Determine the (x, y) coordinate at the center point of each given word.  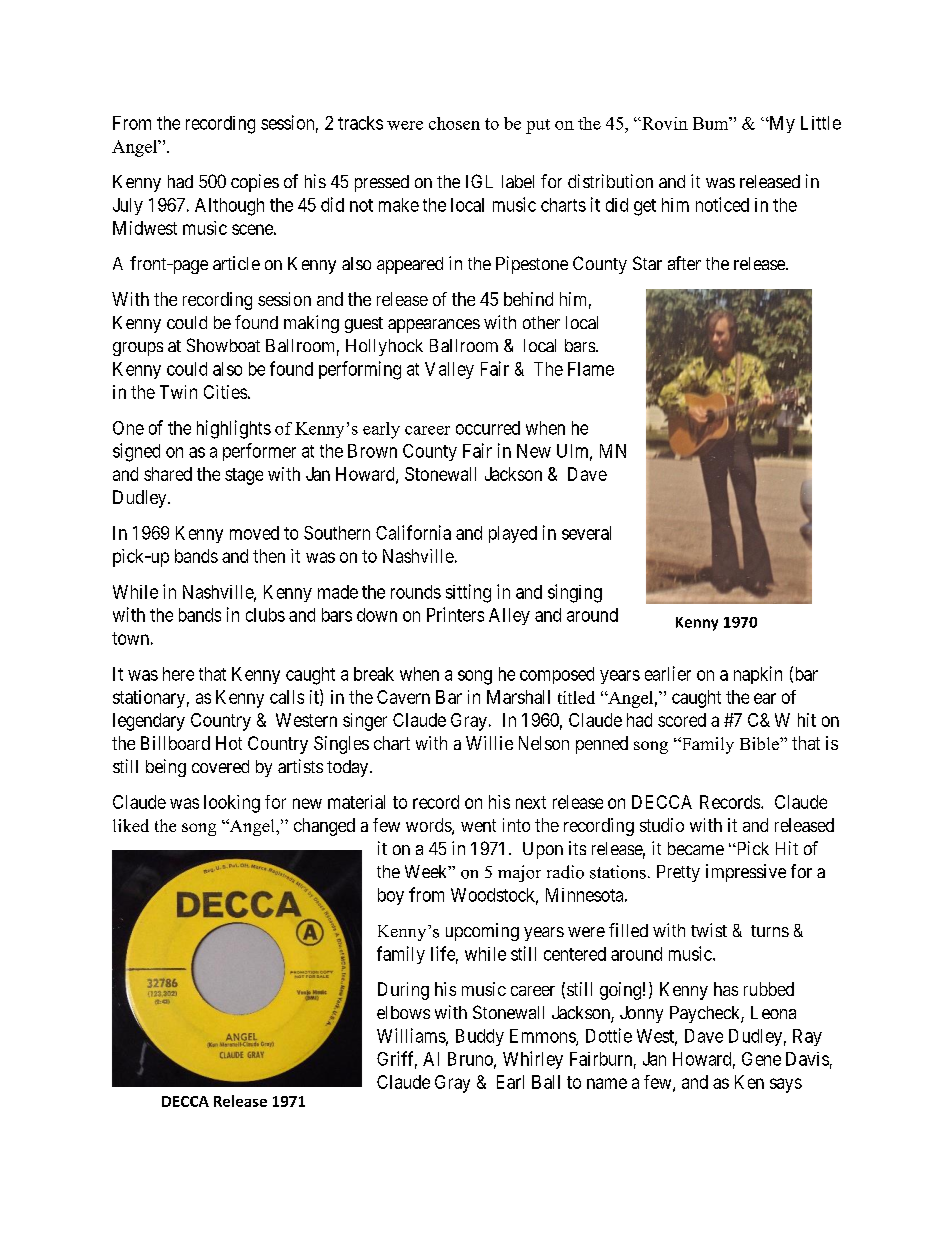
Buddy (480, 1037)
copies (255, 183)
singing (575, 593)
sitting (468, 593)
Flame (591, 369)
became (696, 848)
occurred (488, 428)
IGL (479, 181)
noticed (722, 204)
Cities (225, 392)
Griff (397, 1059)
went (478, 825)
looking (232, 804)
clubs (265, 615)
